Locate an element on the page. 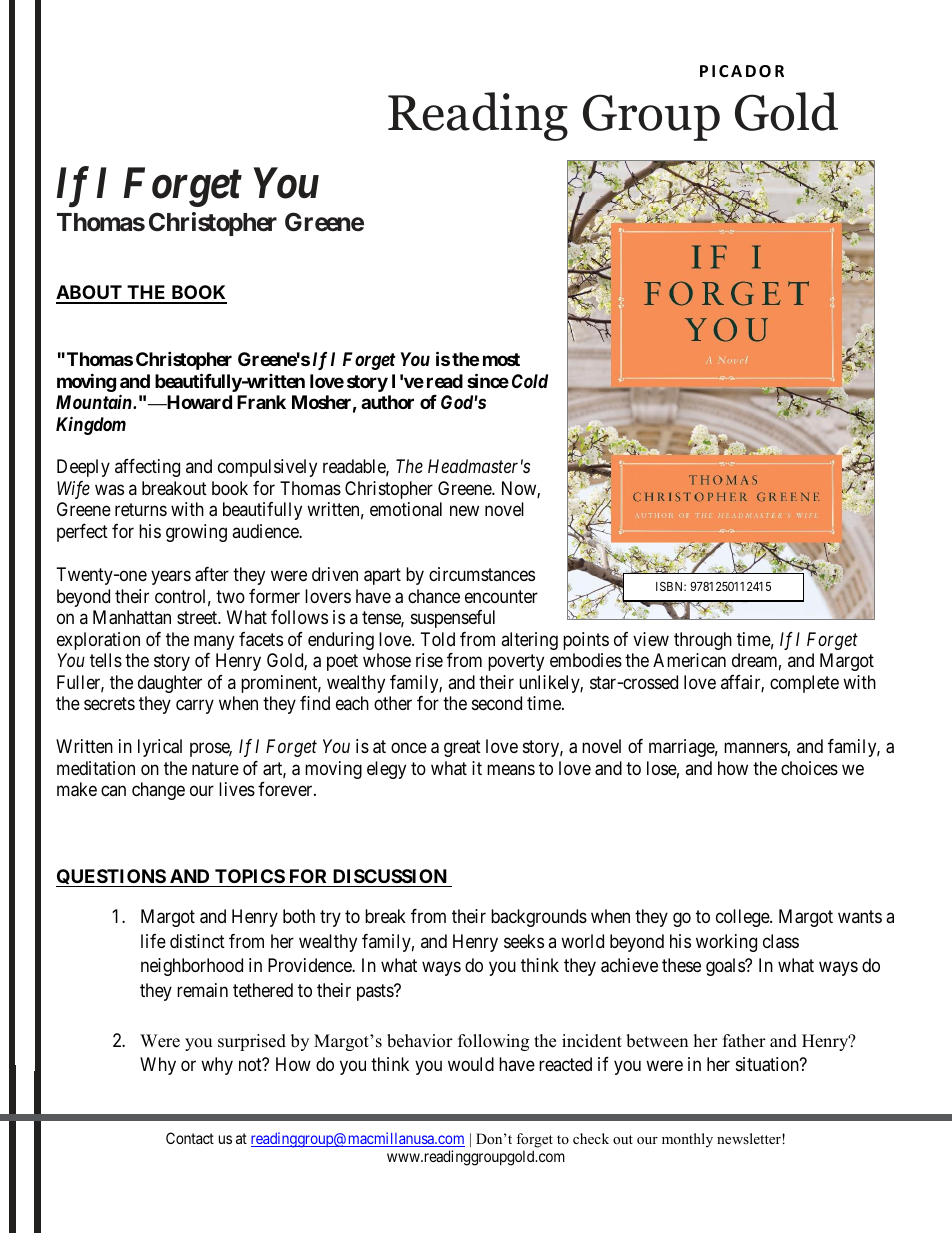  QUESTIONS is located at coordinates (111, 878).
